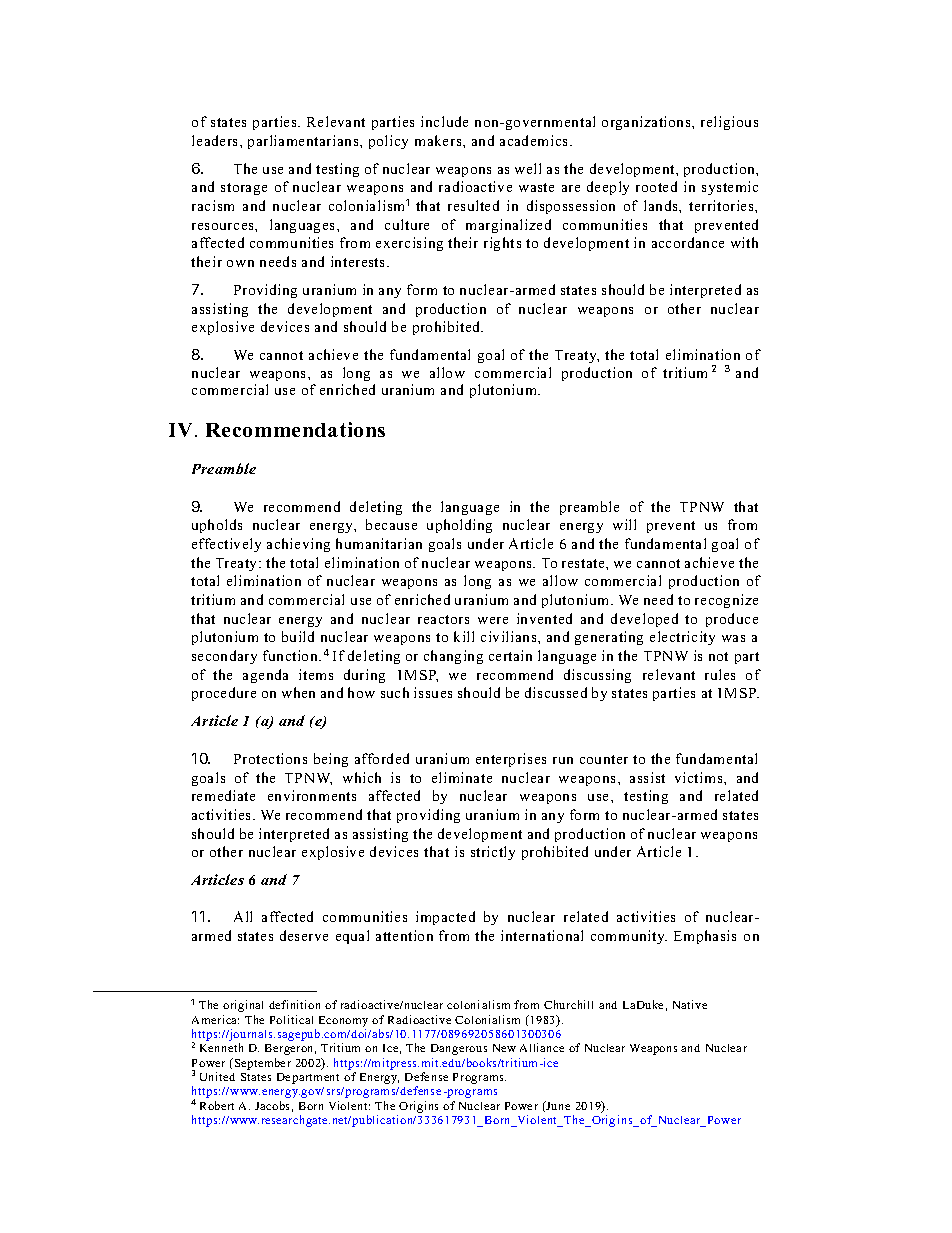 The height and width of the document is (1233, 952). I want to click on accordance, so click(688, 242).
